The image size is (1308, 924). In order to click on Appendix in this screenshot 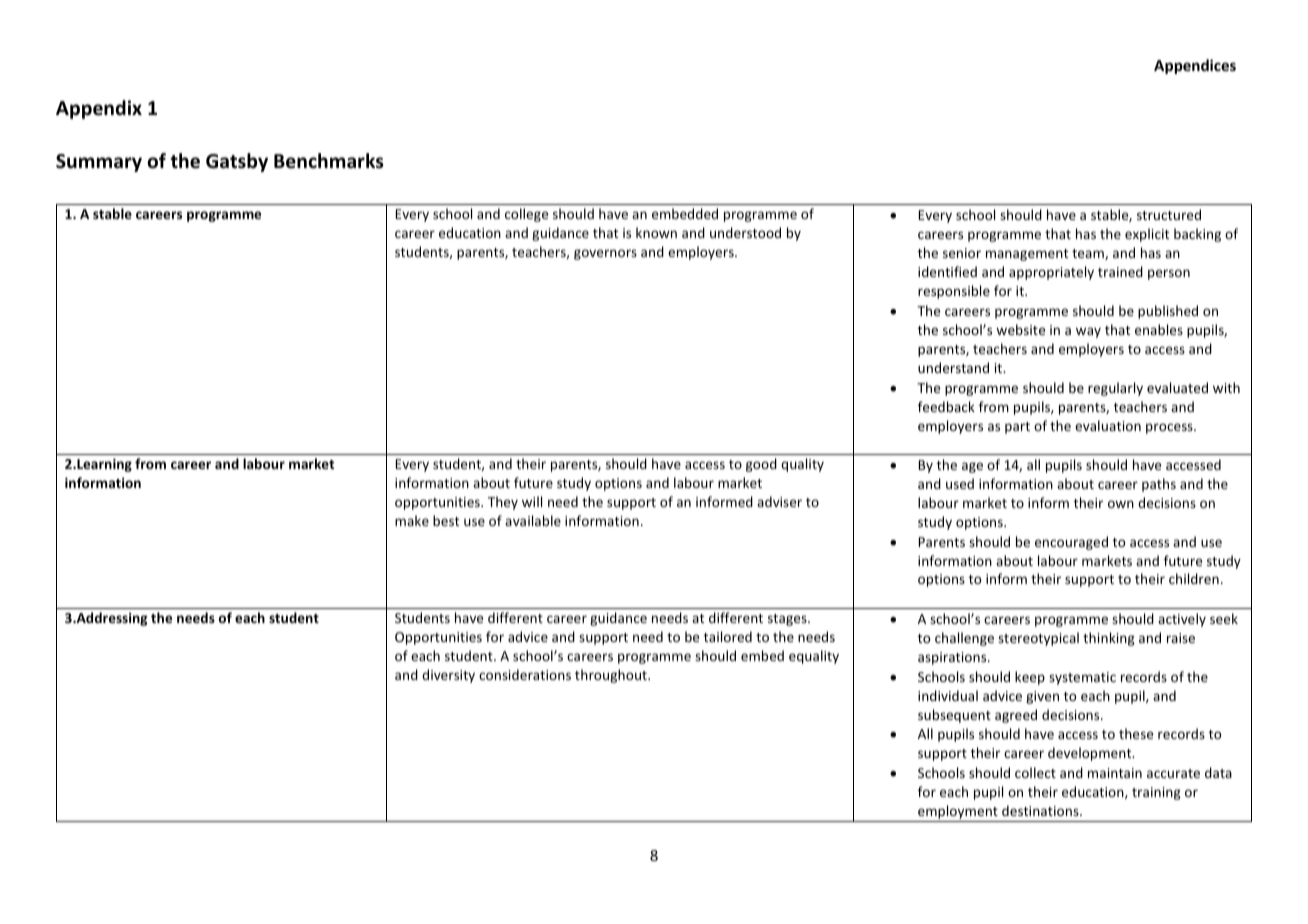, I will do `click(99, 109)`.
